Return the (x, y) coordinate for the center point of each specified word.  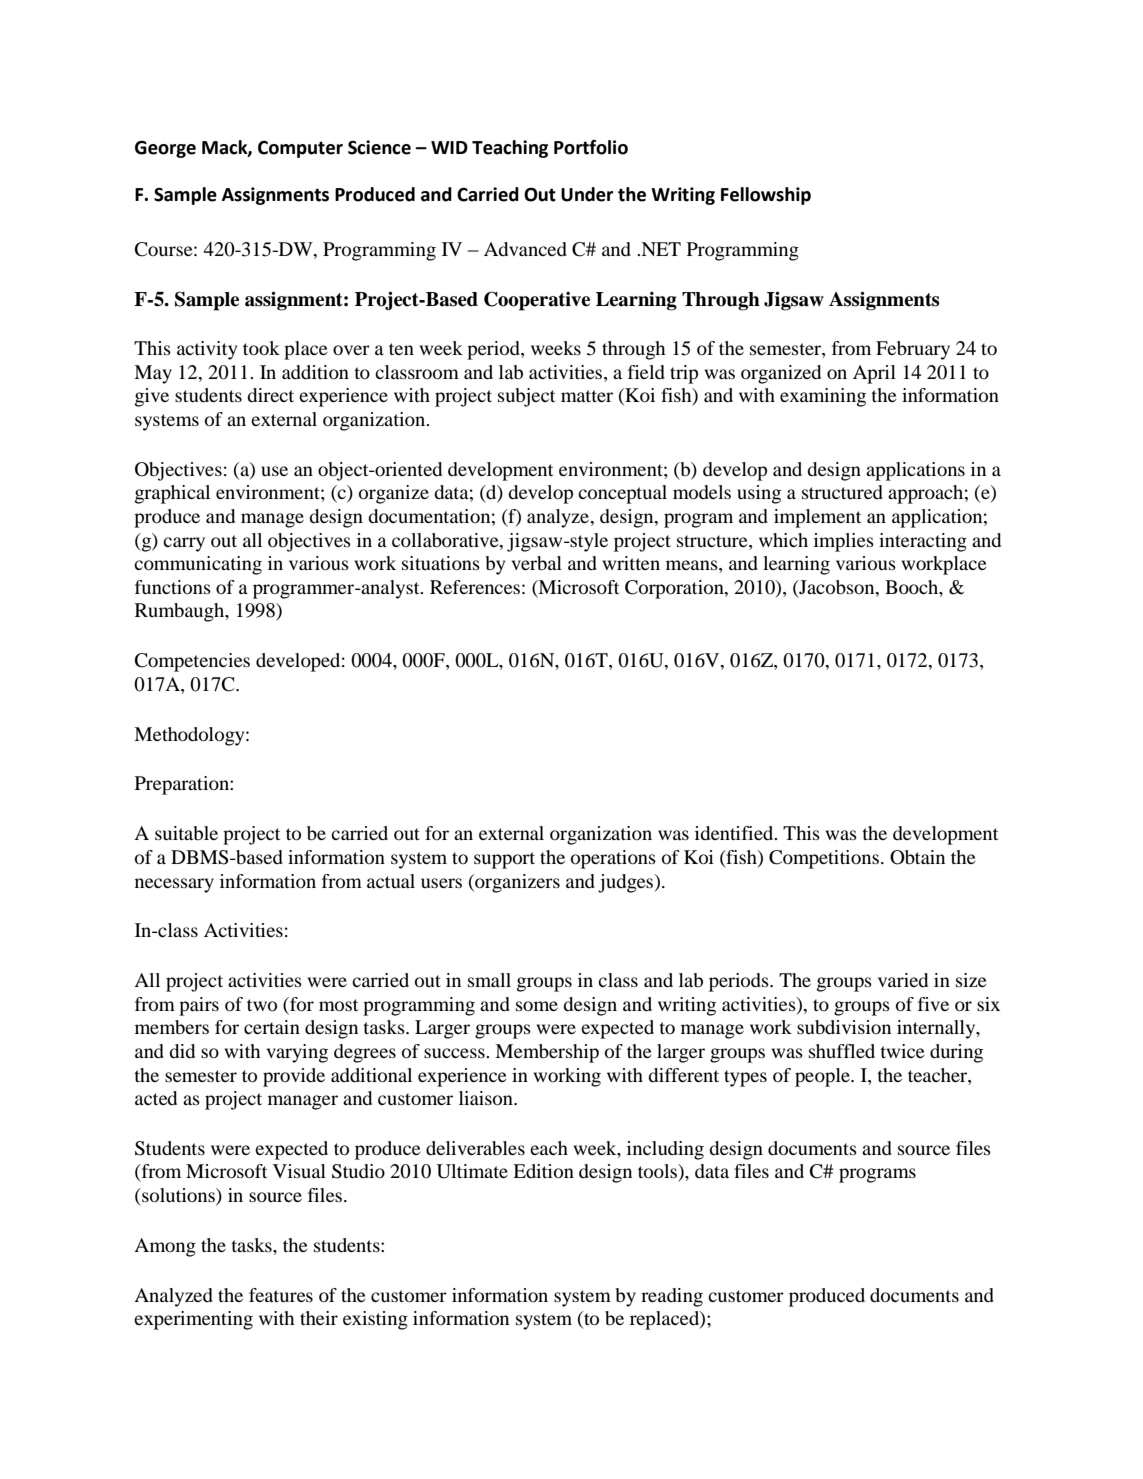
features (281, 1295)
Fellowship (766, 196)
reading (672, 1297)
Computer (300, 149)
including (665, 1150)
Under (587, 194)
